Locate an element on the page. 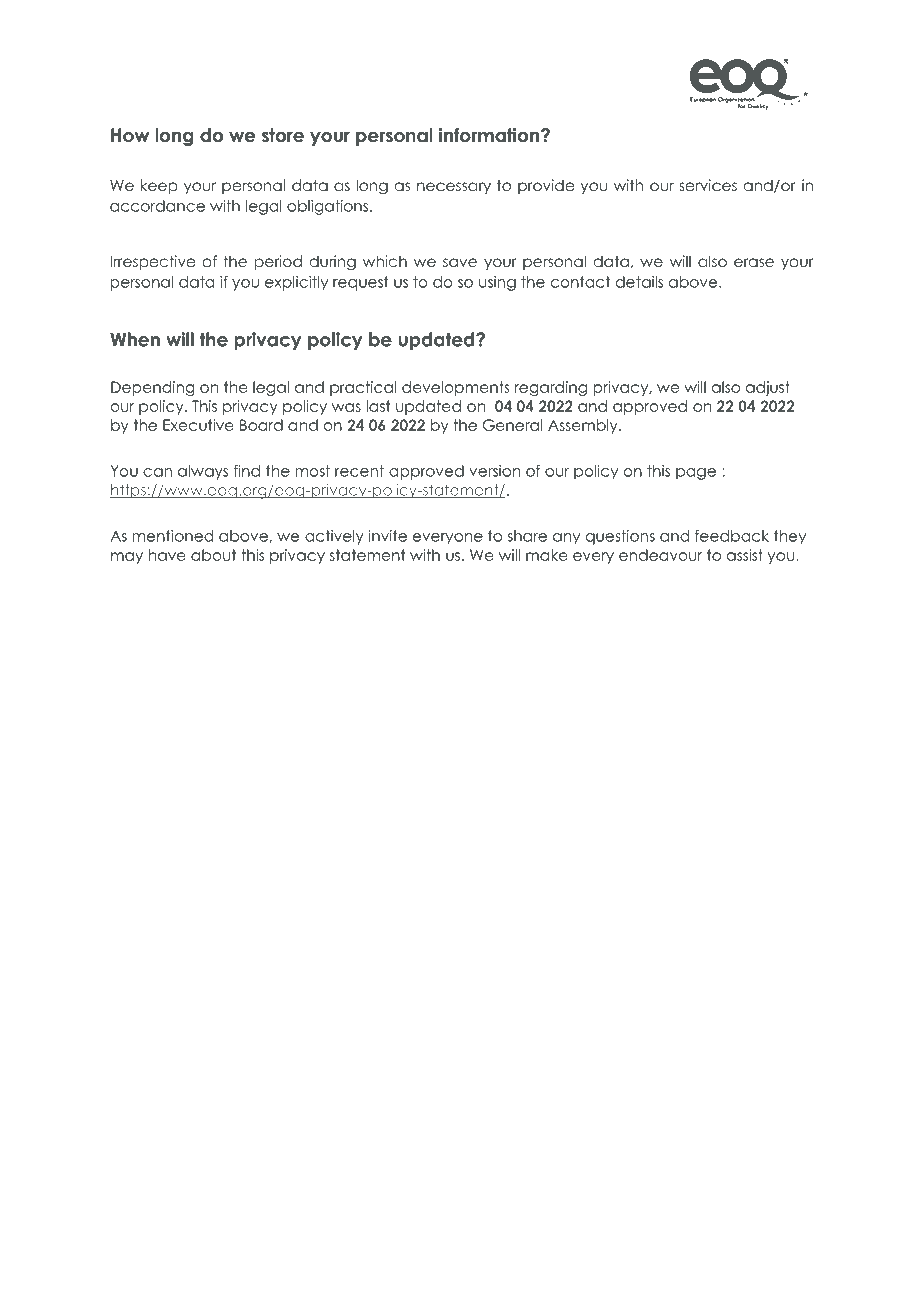  information is located at coordinates (490, 135).
